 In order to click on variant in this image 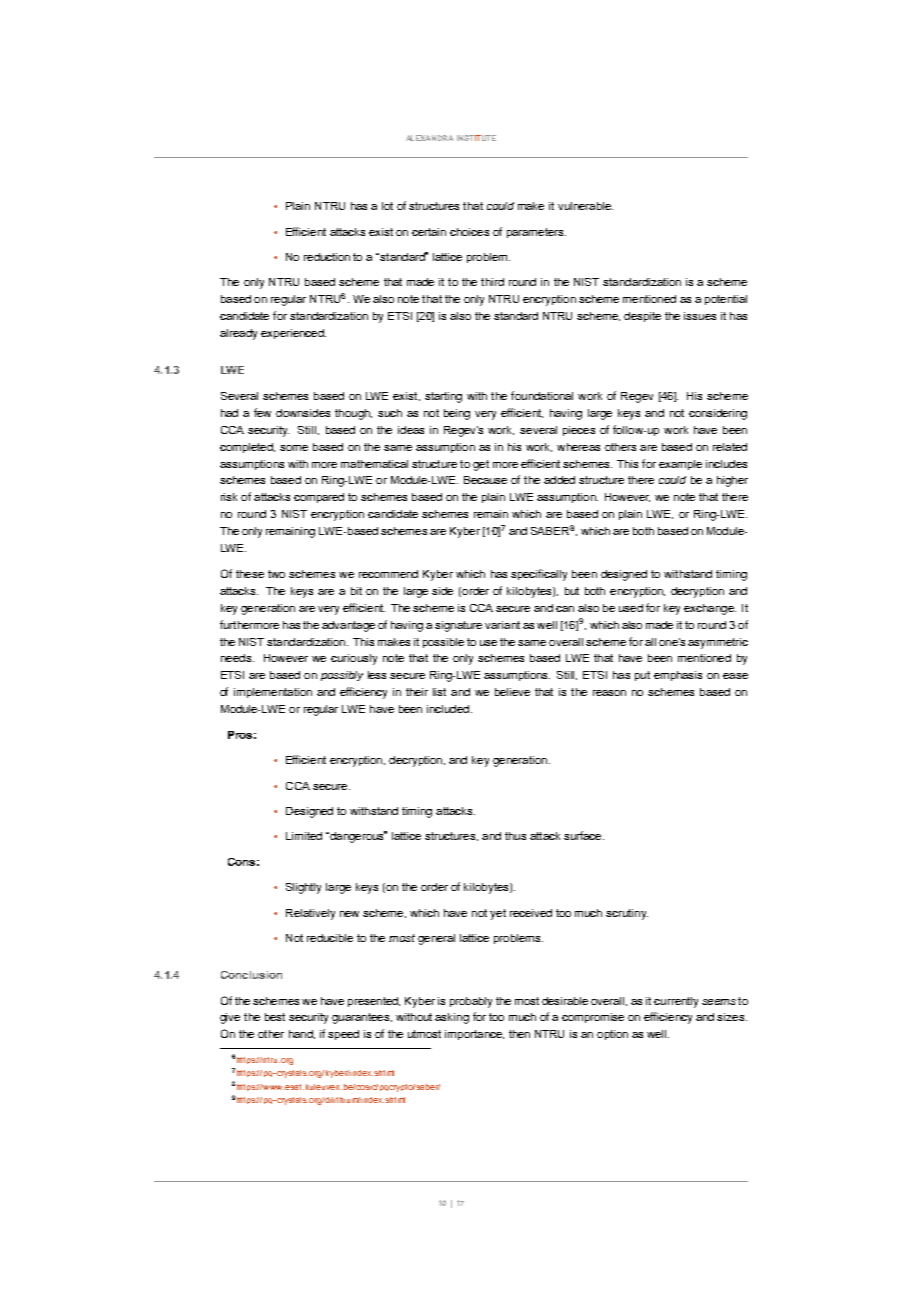, I will do `click(502, 625)`.
